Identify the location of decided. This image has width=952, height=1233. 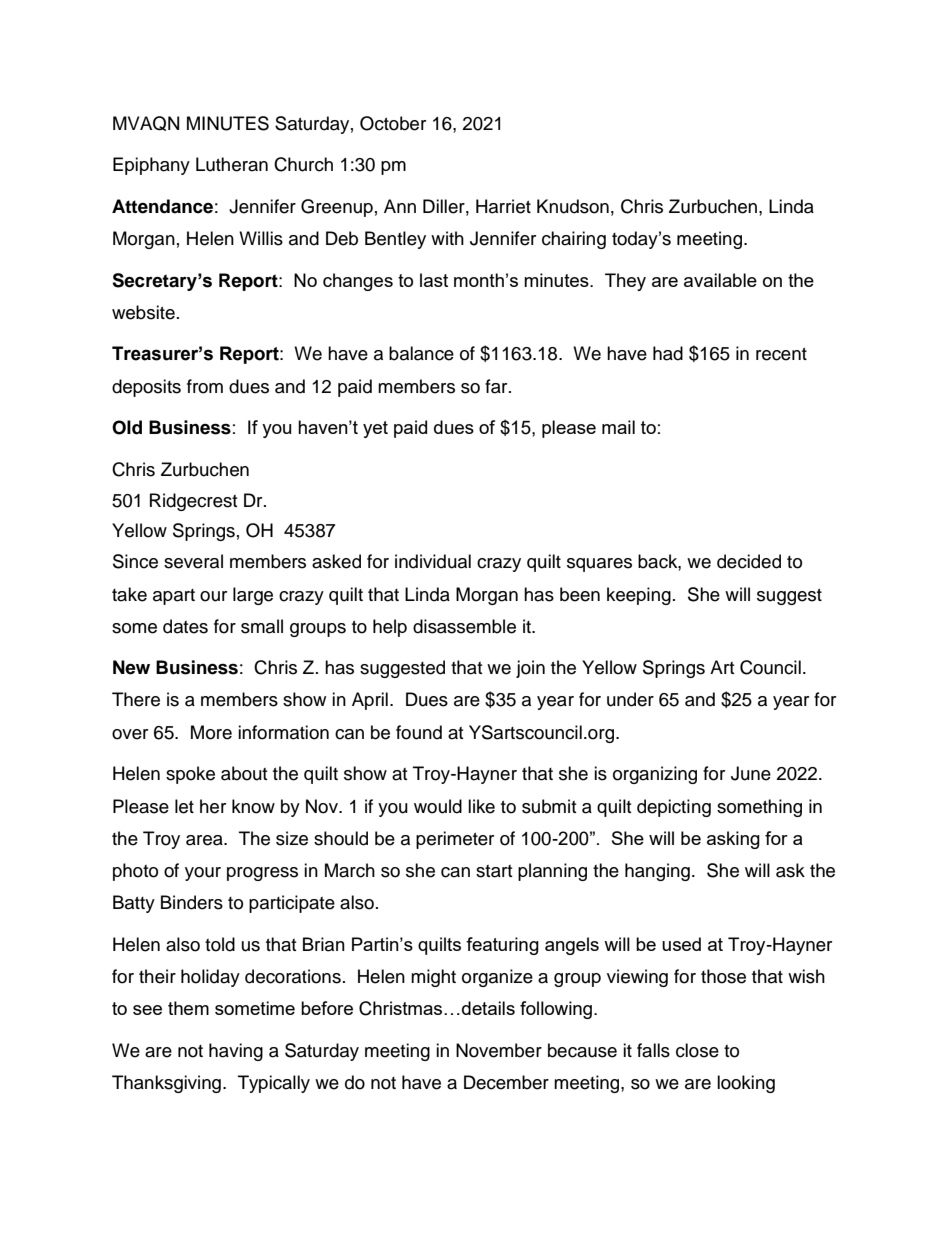
(749, 561).
